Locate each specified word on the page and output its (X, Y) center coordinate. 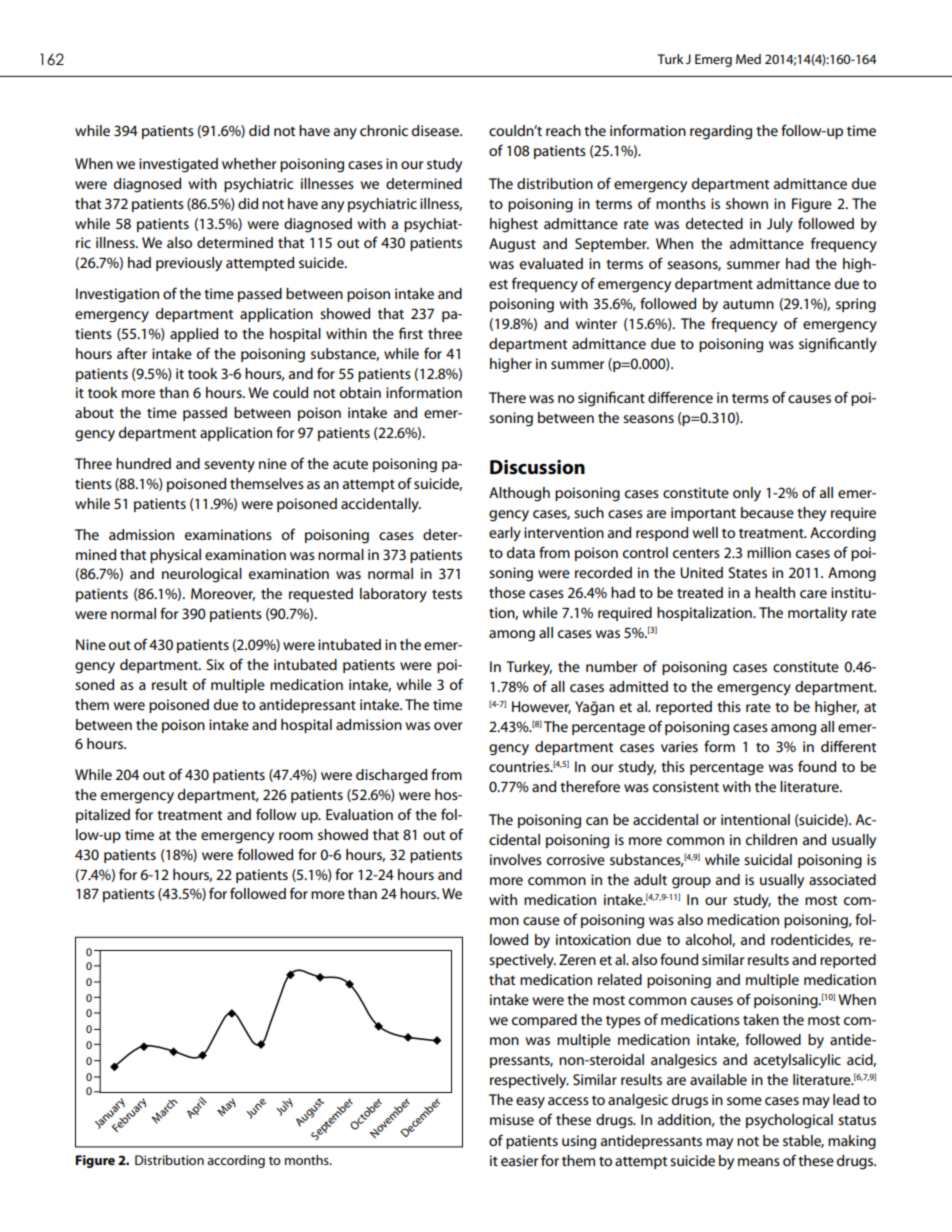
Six (215, 664)
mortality (817, 614)
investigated (178, 165)
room (296, 836)
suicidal (768, 859)
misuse (512, 1119)
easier (520, 1160)
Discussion (537, 467)
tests (447, 594)
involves (516, 859)
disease (437, 130)
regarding (721, 132)
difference (680, 397)
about (94, 412)
